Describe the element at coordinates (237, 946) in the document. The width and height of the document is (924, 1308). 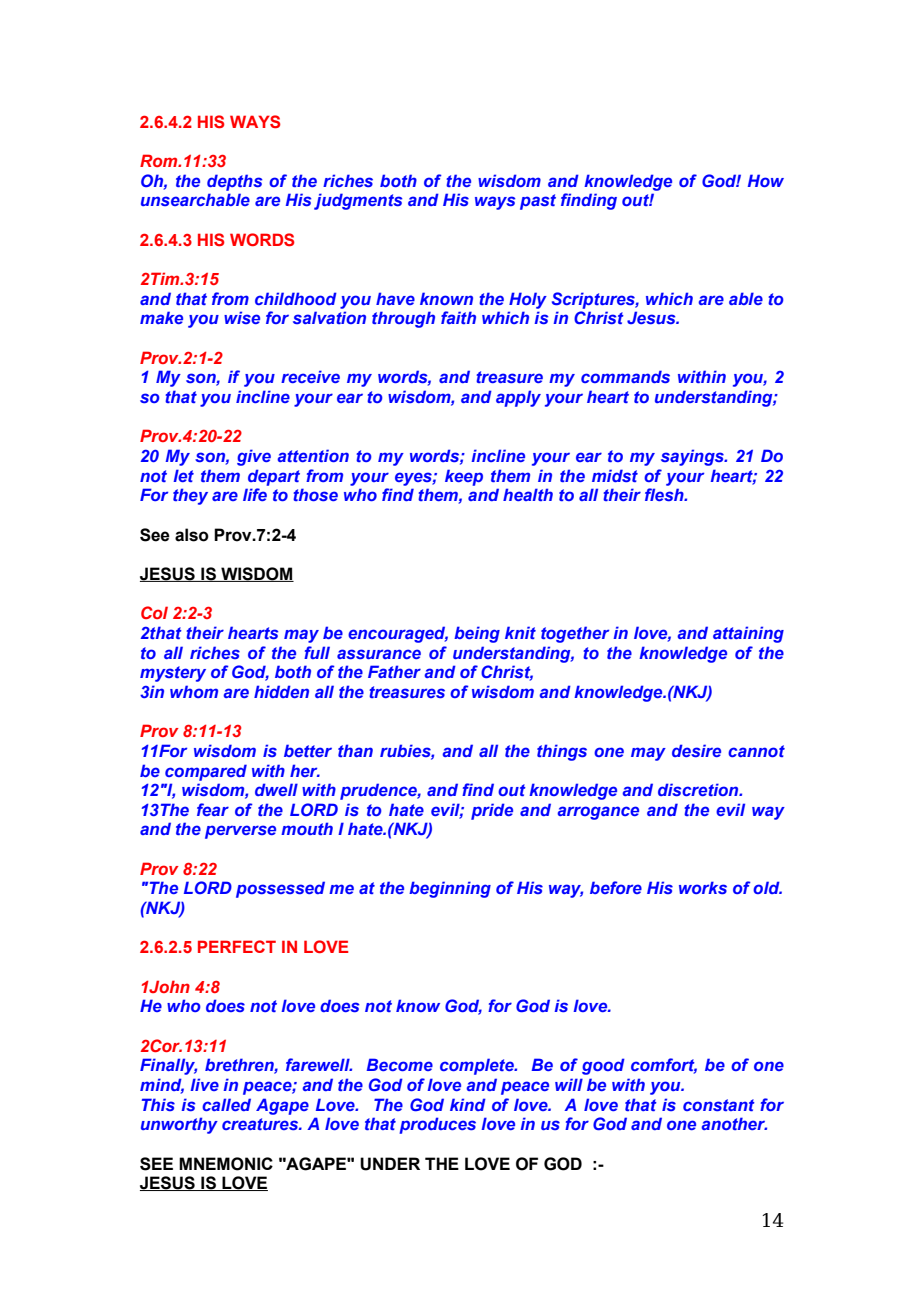
I see `PERFECT` at that location.
